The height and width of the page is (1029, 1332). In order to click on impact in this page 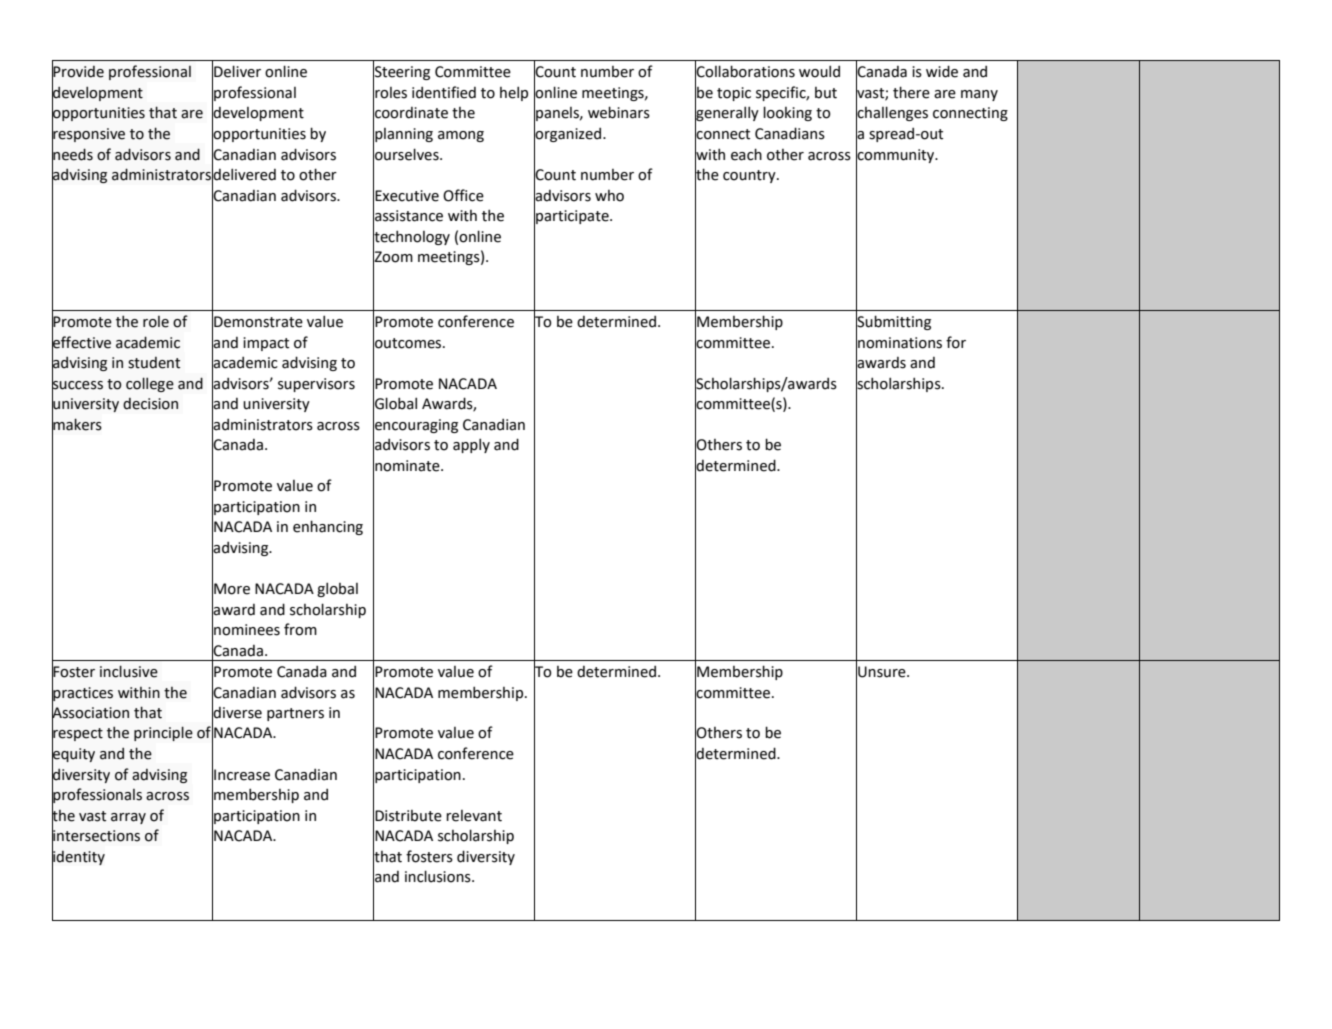, I will do `click(266, 344)`.
